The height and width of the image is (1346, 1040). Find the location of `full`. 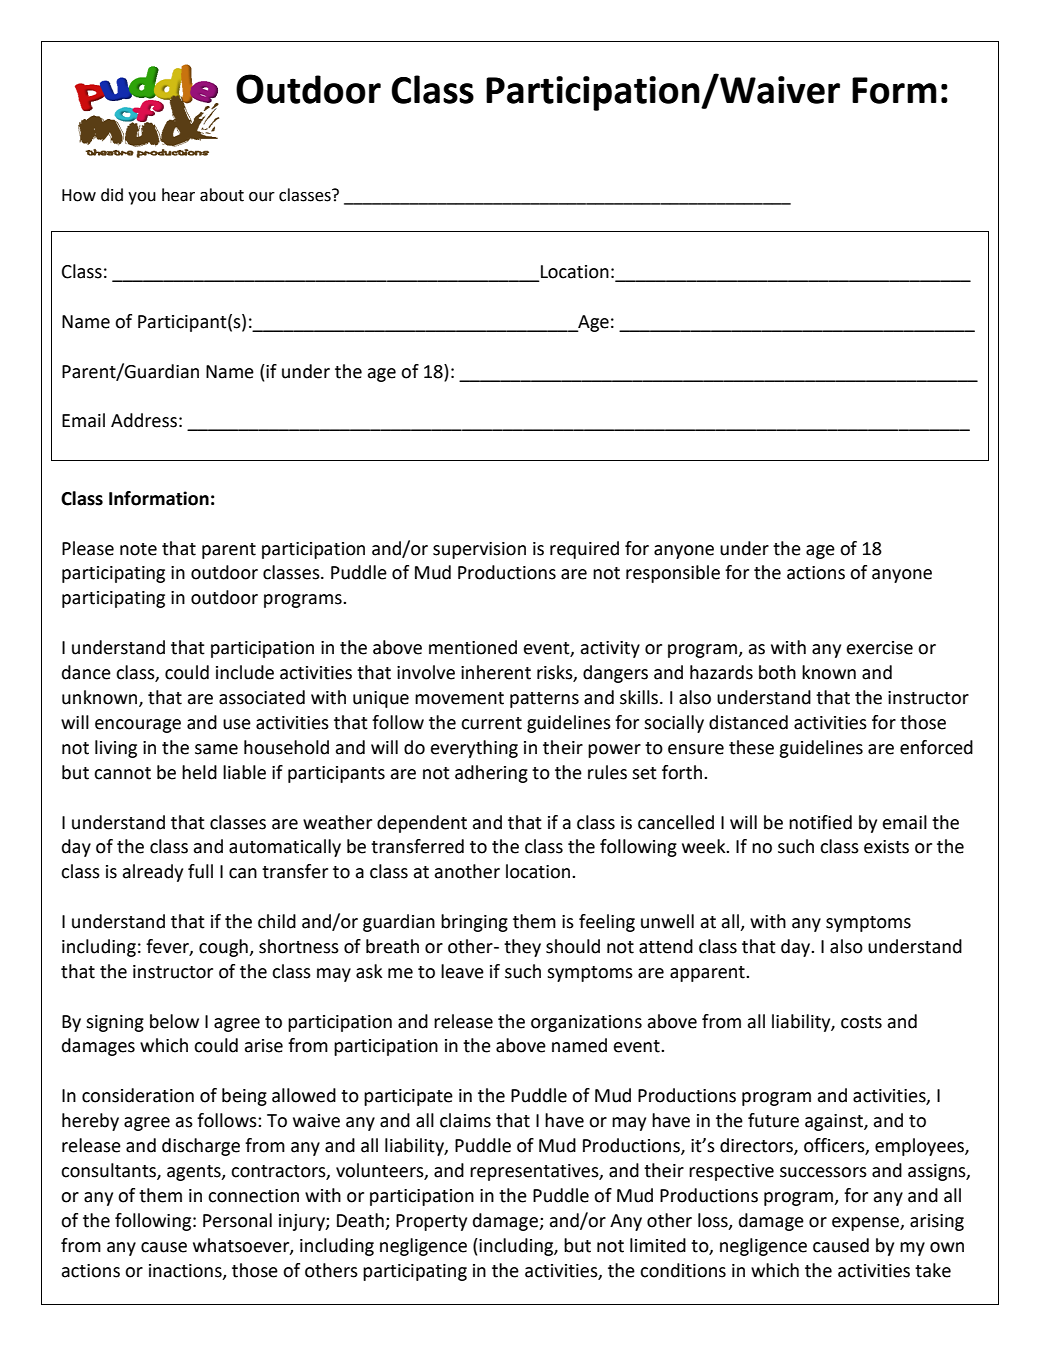

full is located at coordinates (200, 871).
